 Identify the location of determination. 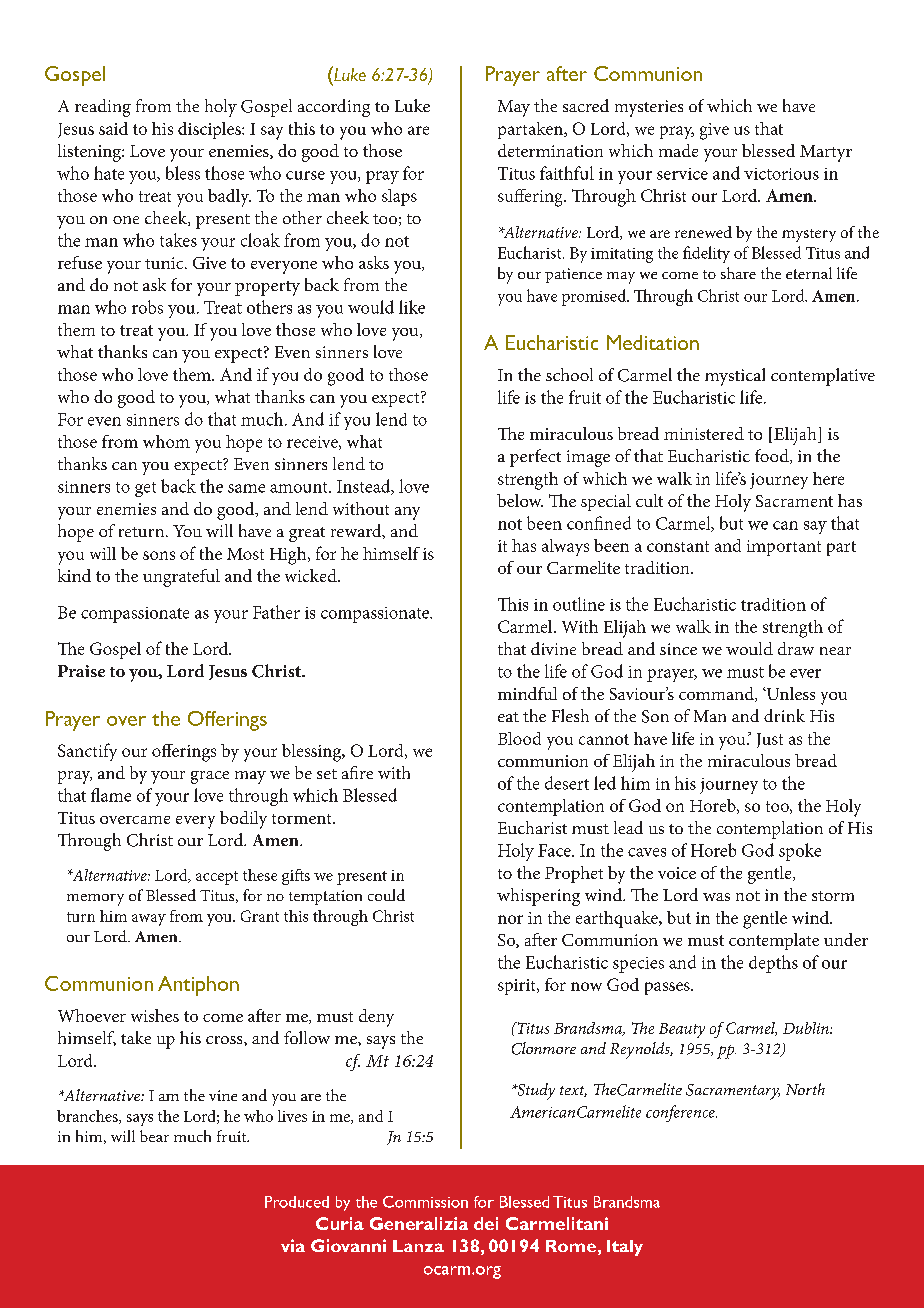
(550, 150).
